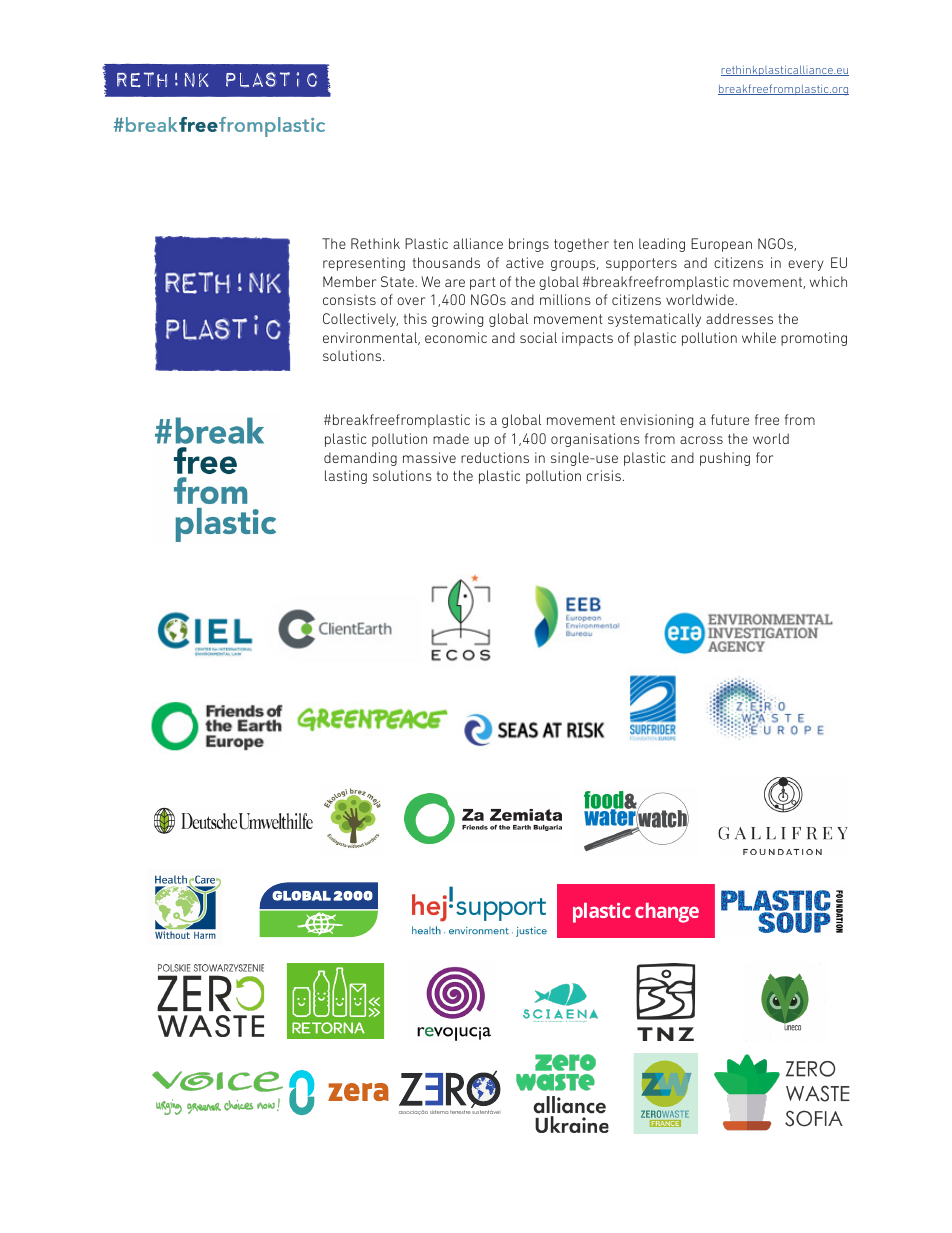  Describe the element at coordinates (725, 459) in the screenshot. I see `pushing` at that location.
